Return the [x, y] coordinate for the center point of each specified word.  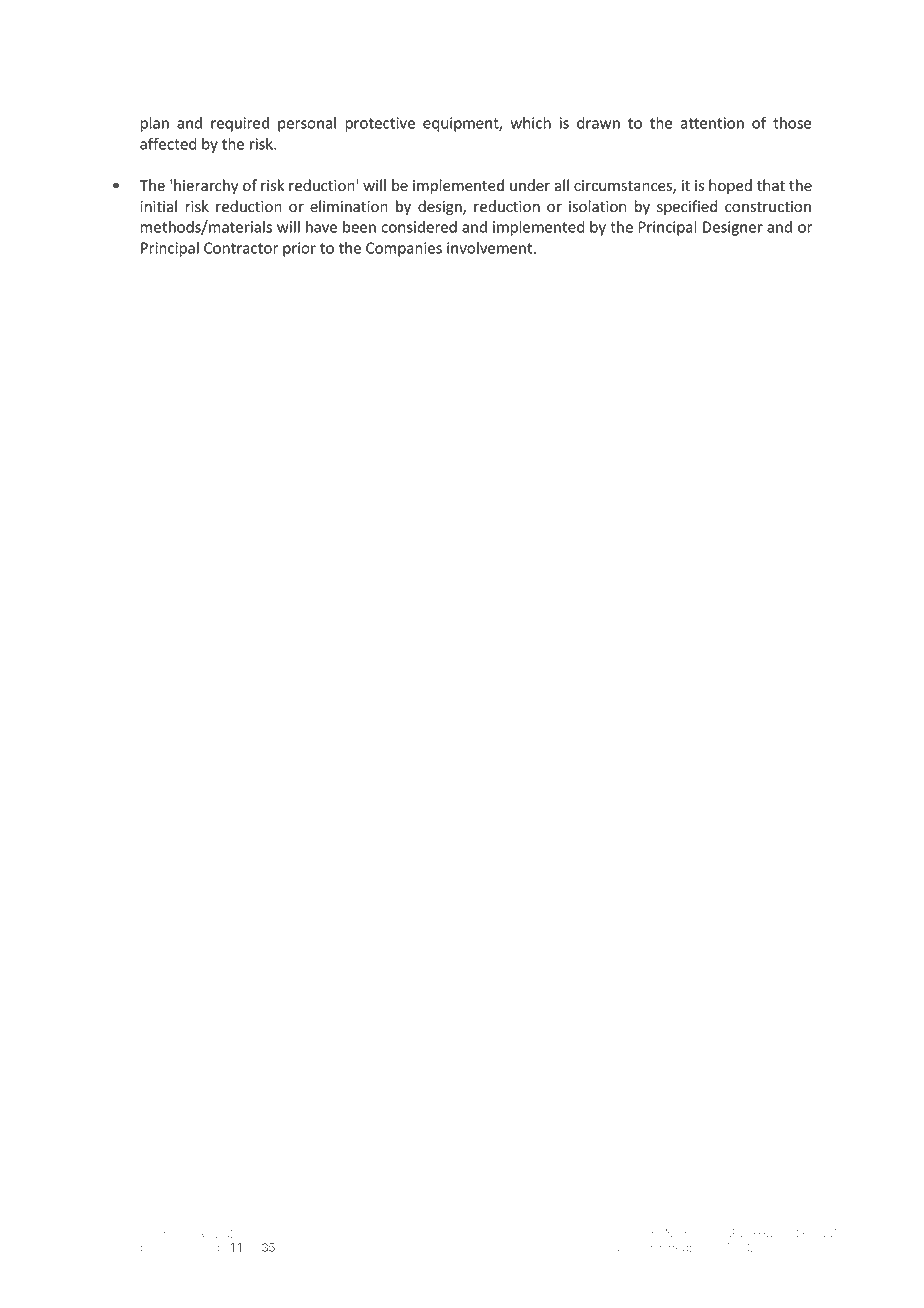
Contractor [241, 248]
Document [633, 1233]
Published [661, 1247]
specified [687, 207]
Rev [208, 1233]
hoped [730, 186]
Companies [404, 249]
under [530, 185]
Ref [155, 1233]
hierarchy [206, 186]
